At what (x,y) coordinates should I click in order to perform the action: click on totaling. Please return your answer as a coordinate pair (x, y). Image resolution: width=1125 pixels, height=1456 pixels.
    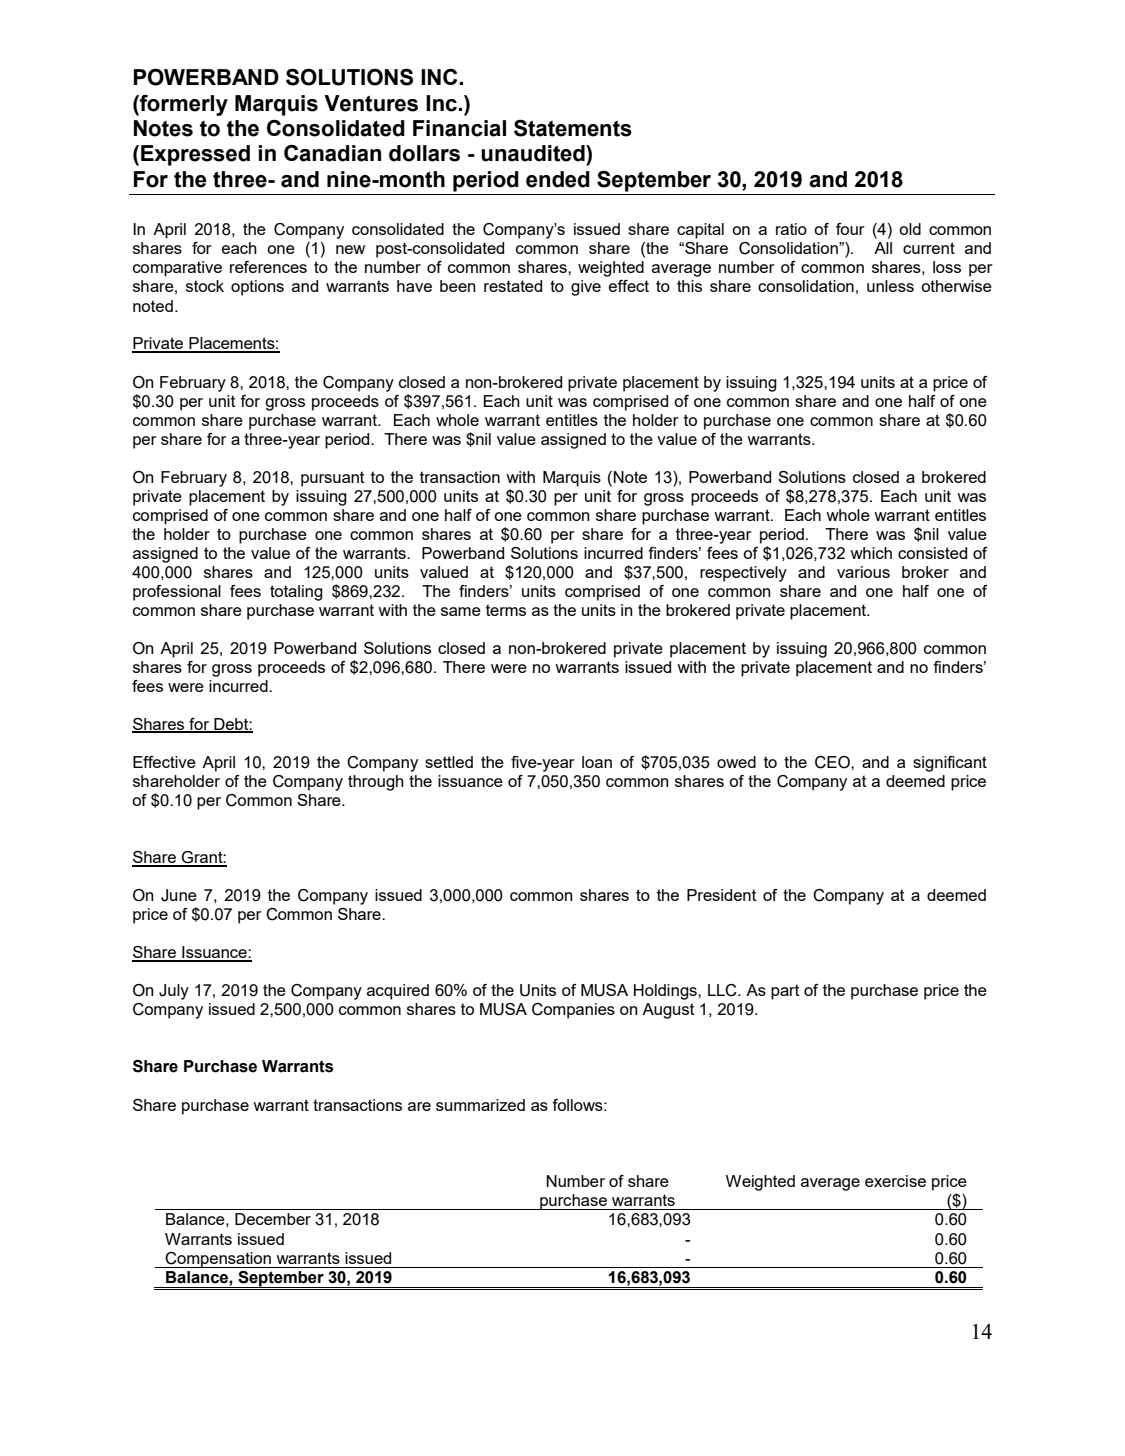
    Looking at the image, I should click on (296, 593).
